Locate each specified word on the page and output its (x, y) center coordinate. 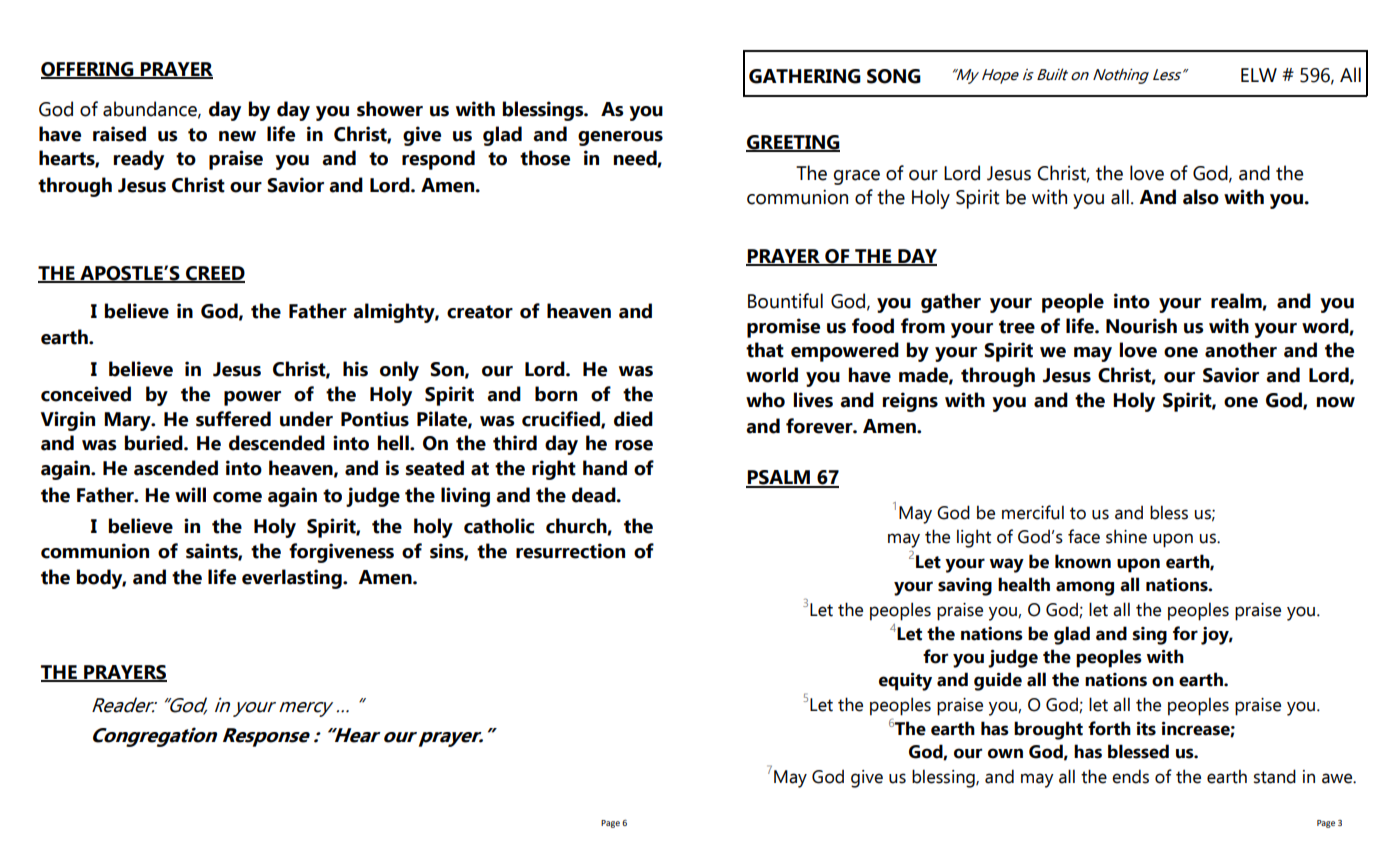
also (1201, 197)
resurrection (570, 551)
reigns (910, 402)
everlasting (293, 579)
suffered (233, 419)
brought (1048, 730)
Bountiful (785, 301)
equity (905, 682)
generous (620, 138)
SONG (894, 76)
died (633, 419)
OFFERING (88, 70)
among (1085, 588)
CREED (214, 274)
